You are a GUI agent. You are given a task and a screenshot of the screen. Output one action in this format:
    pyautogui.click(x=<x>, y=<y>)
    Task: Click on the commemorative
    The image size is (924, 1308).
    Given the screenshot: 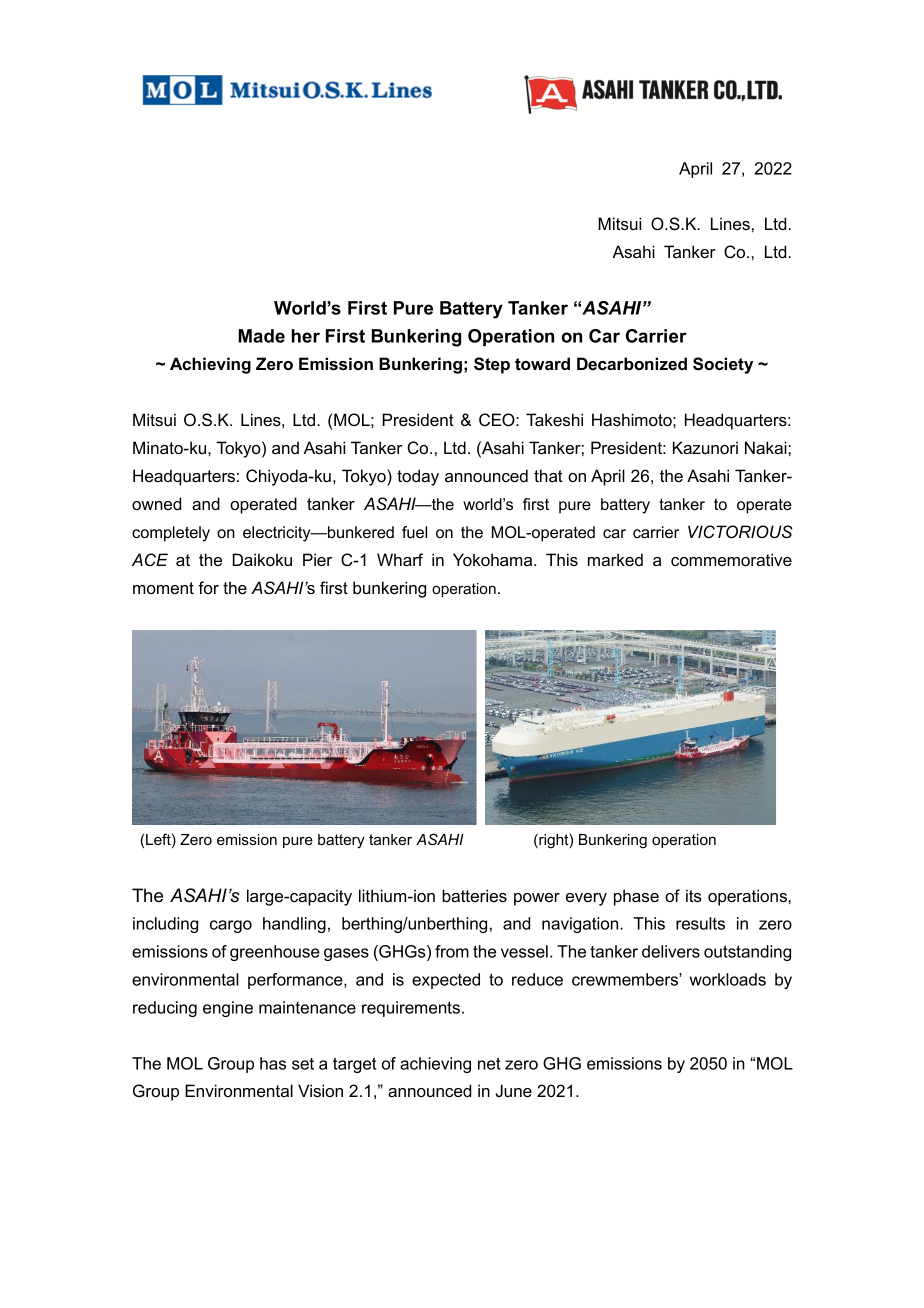 What is the action you would take?
    pyautogui.click(x=731, y=559)
